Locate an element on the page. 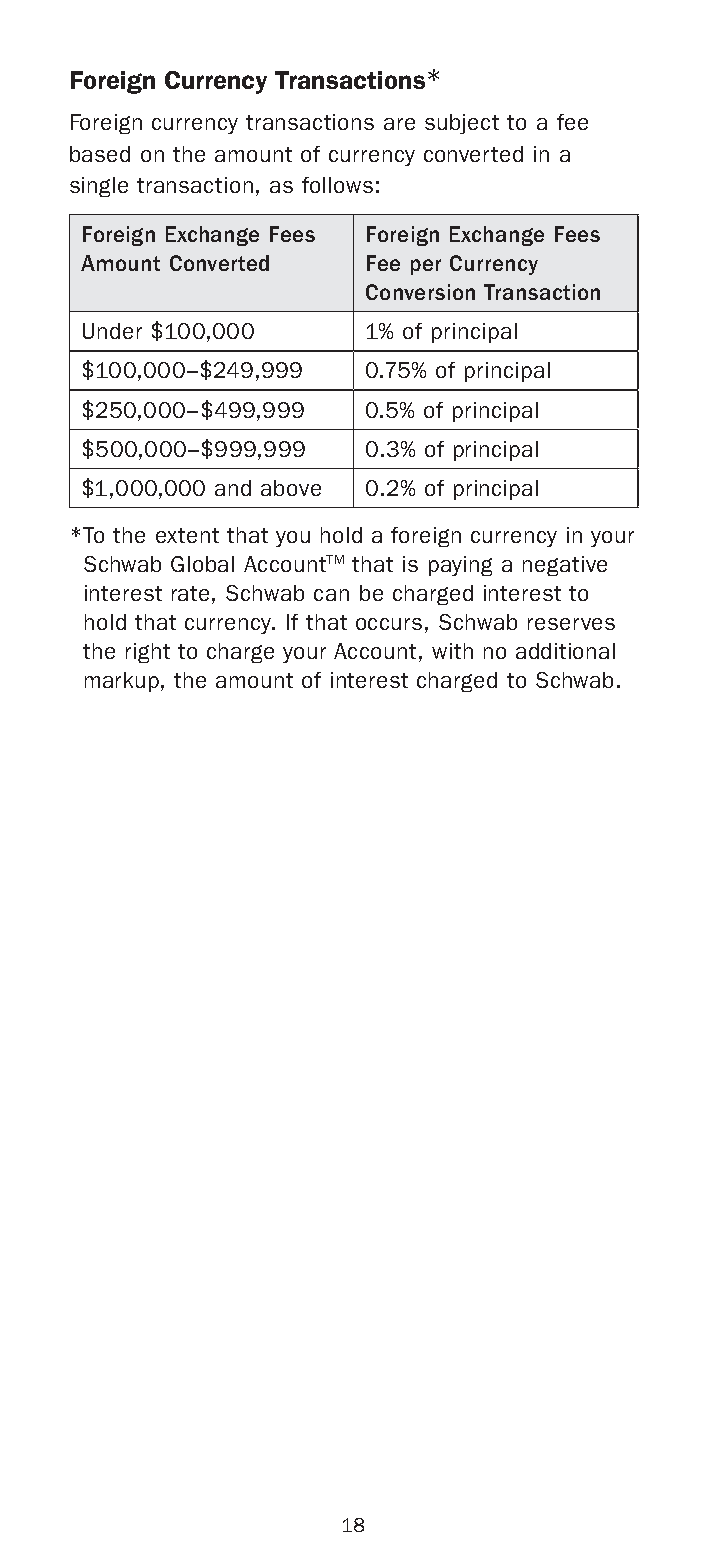 The height and width of the document is (1568, 706). and is located at coordinates (233, 488).
